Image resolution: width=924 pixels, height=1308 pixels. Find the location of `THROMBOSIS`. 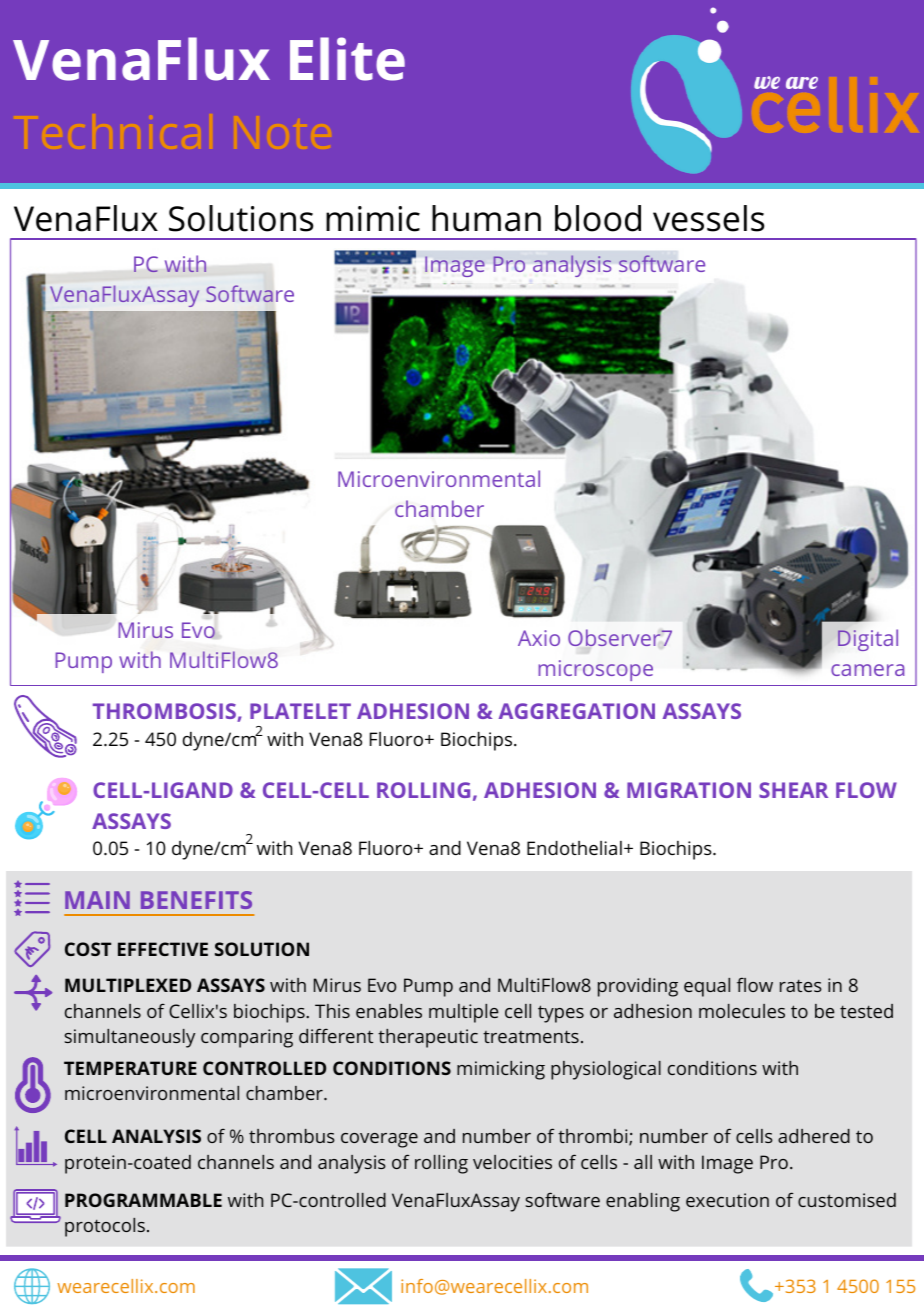

THROMBOSIS is located at coordinates (165, 712).
